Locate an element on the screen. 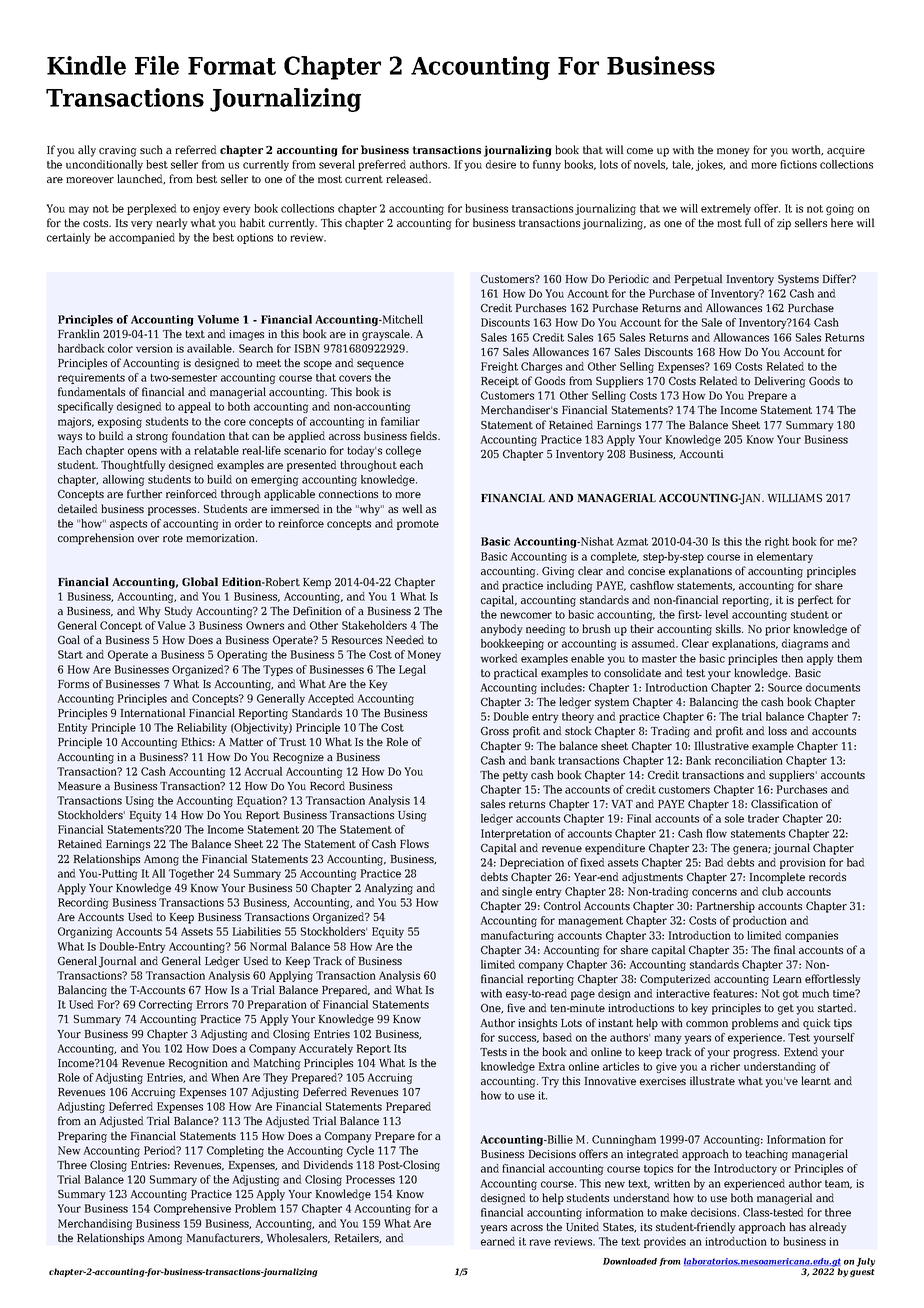 This screenshot has width=924, height=1308. worked is located at coordinates (499, 658).
